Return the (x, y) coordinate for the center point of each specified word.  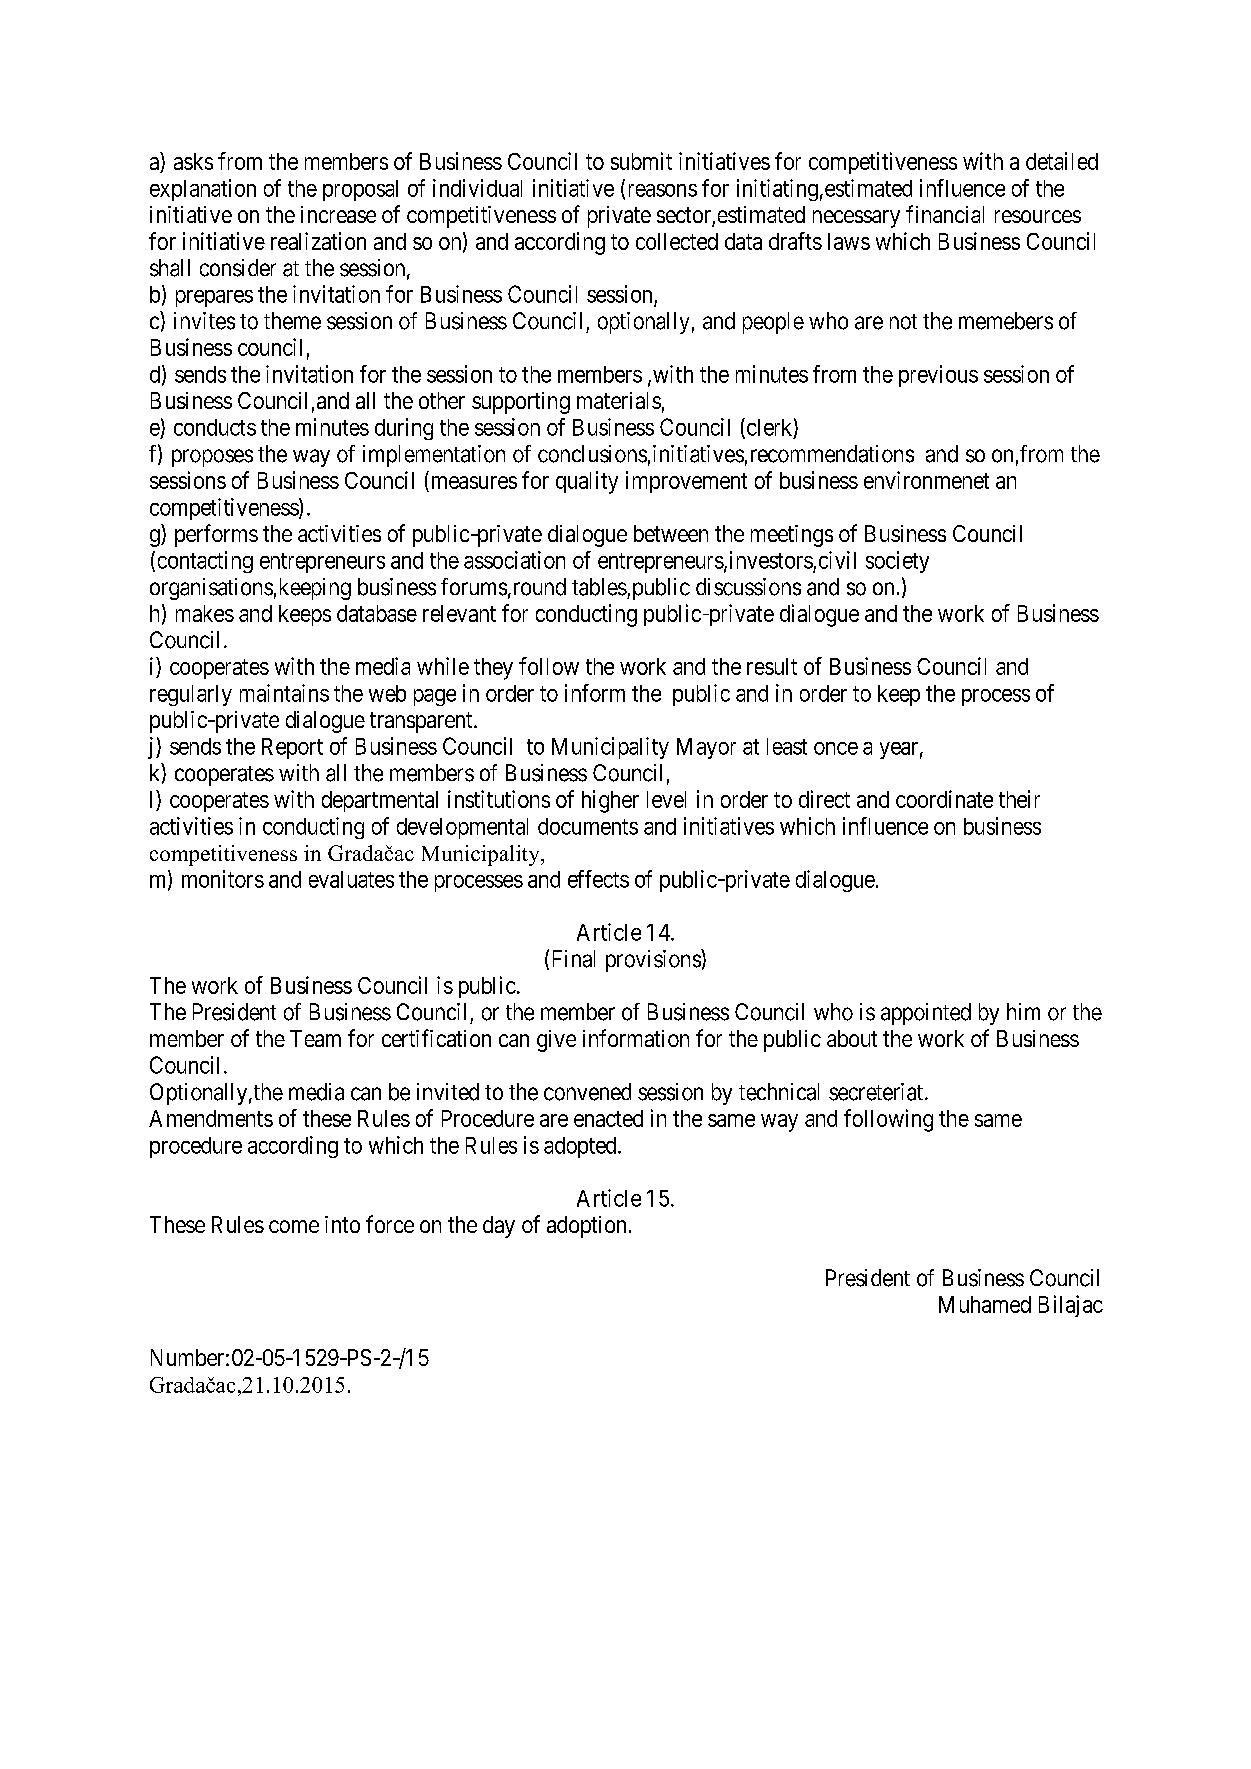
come (294, 1226)
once (836, 748)
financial (945, 214)
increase (338, 214)
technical (779, 1092)
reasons (663, 190)
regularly (191, 695)
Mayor (706, 748)
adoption (586, 1227)
